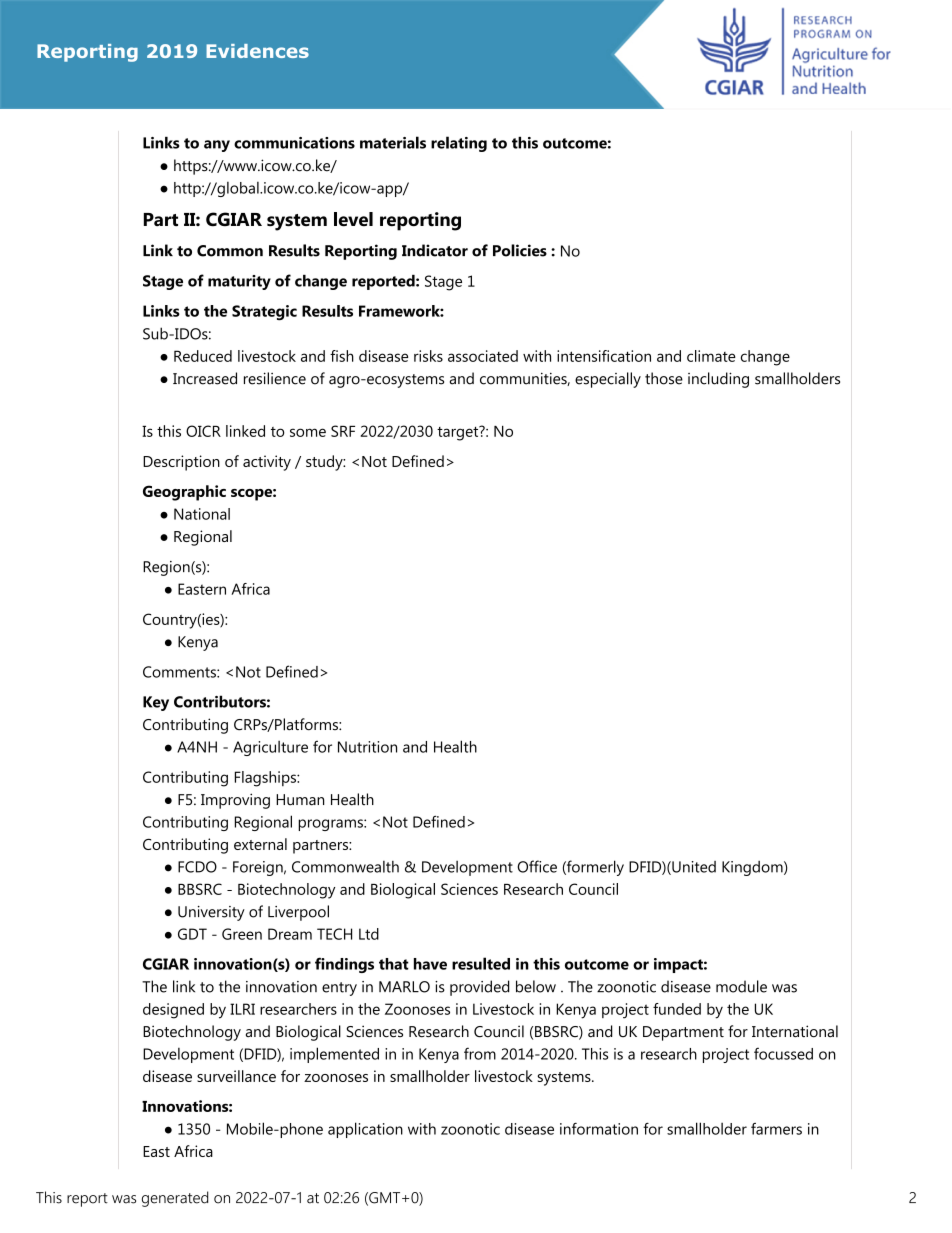 Image resolution: width=952 pixels, height=1233 pixels. What do you see at coordinates (257, 51) in the screenshot?
I see `Evidences` at bounding box center [257, 51].
